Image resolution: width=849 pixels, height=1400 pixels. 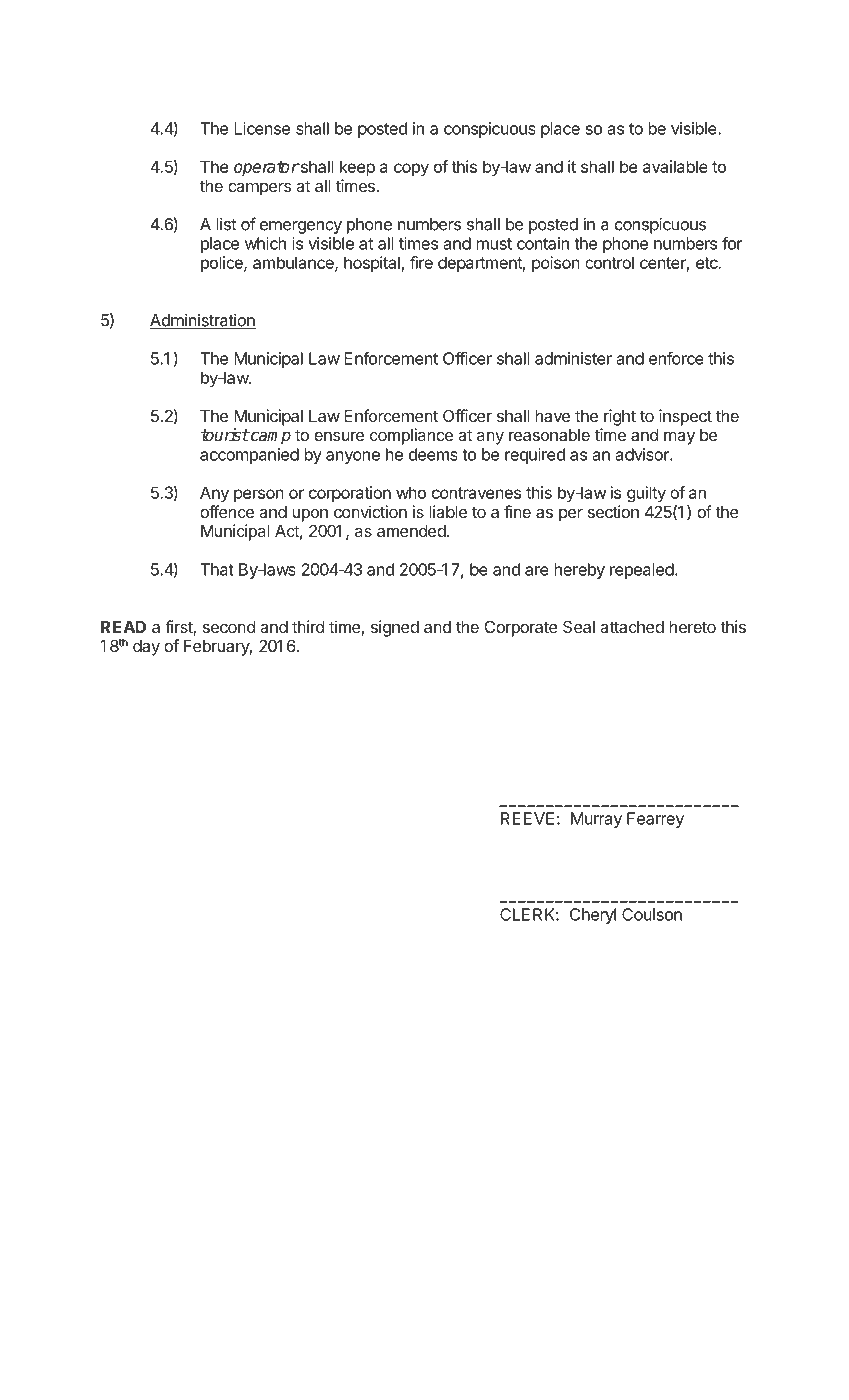 What do you see at coordinates (262, 128) in the page?
I see `License` at bounding box center [262, 128].
